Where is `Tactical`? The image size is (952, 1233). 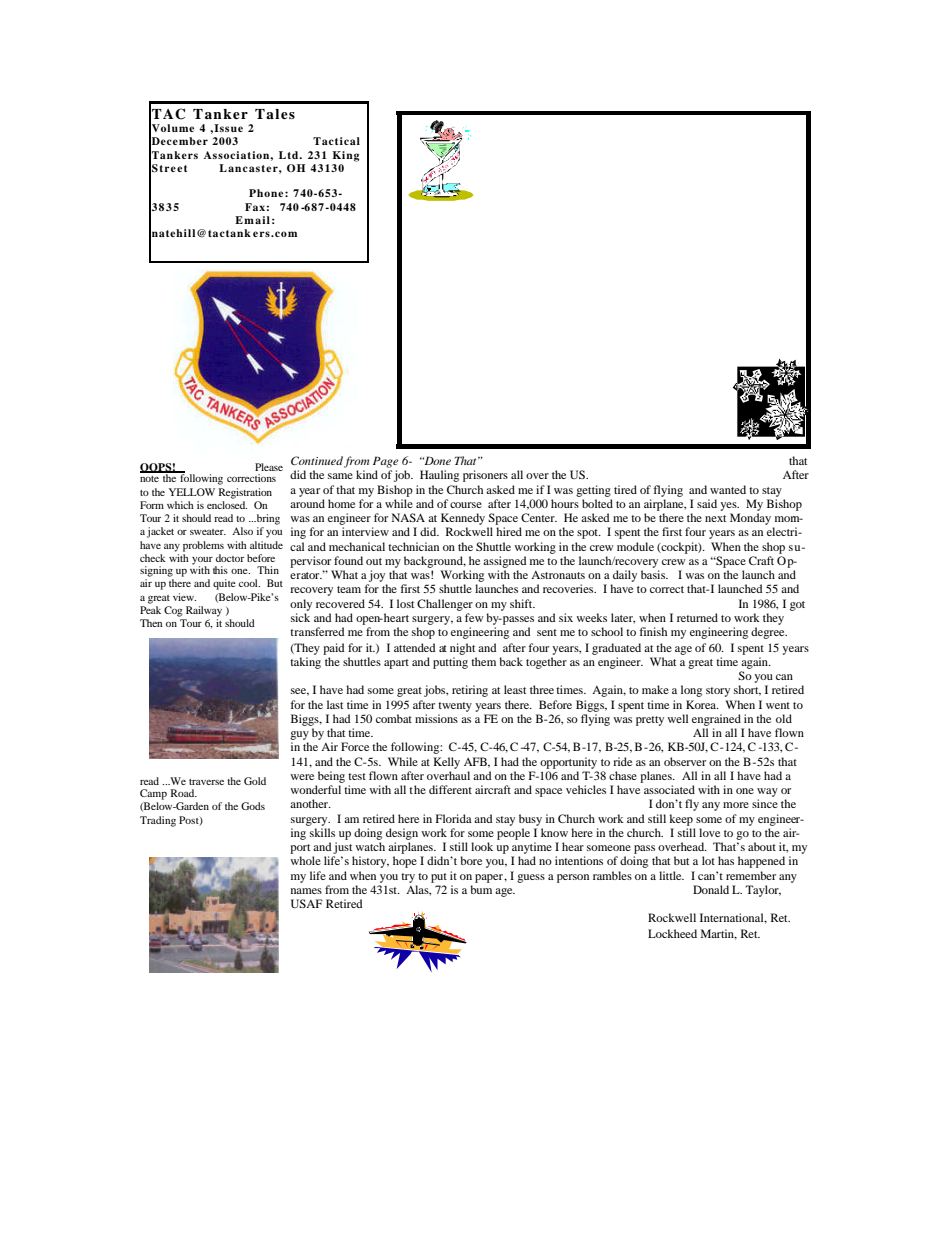 Tactical is located at coordinates (336, 141).
